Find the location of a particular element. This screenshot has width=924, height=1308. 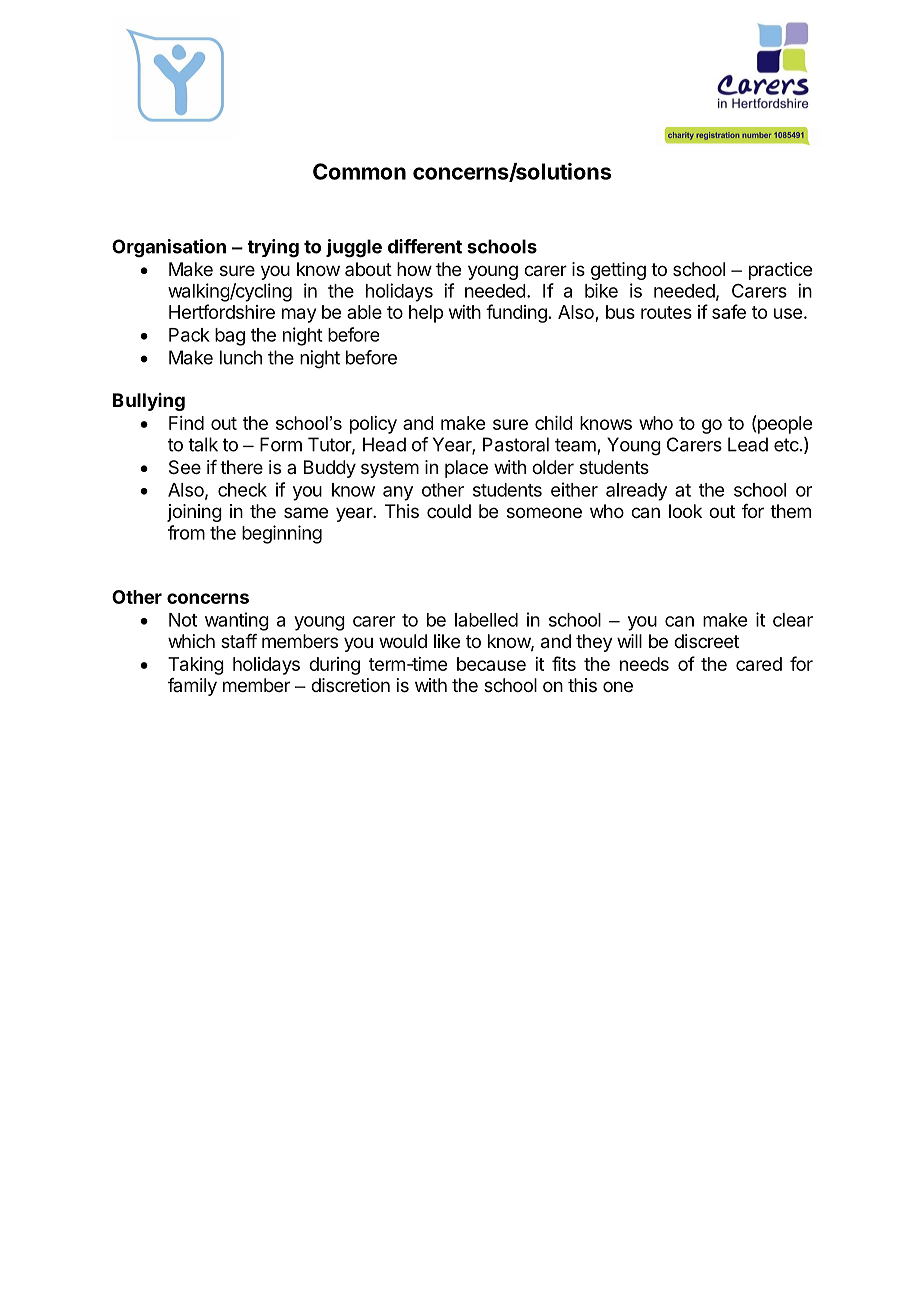

practice is located at coordinates (780, 271).
